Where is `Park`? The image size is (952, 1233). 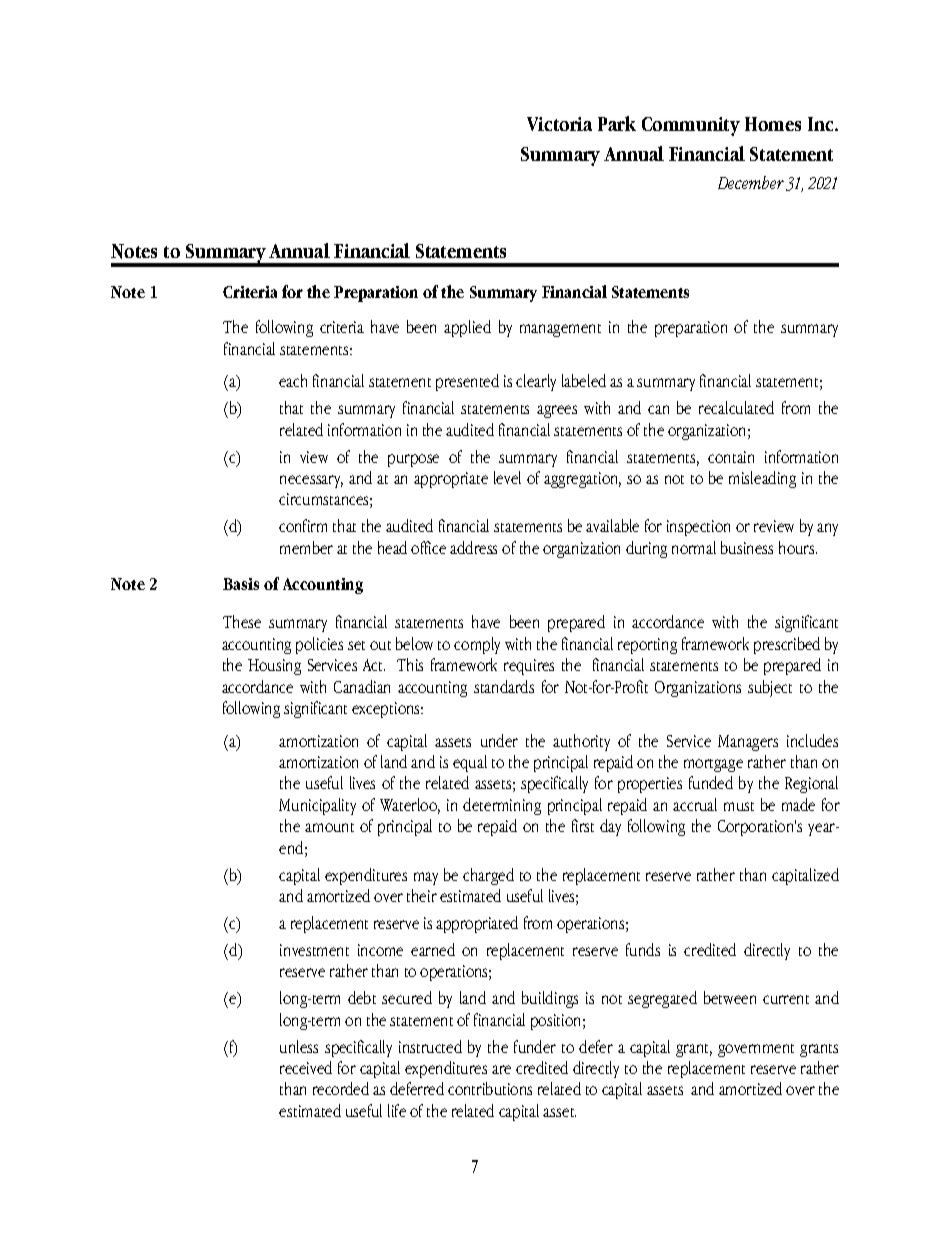
Park is located at coordinates (617, 123).
